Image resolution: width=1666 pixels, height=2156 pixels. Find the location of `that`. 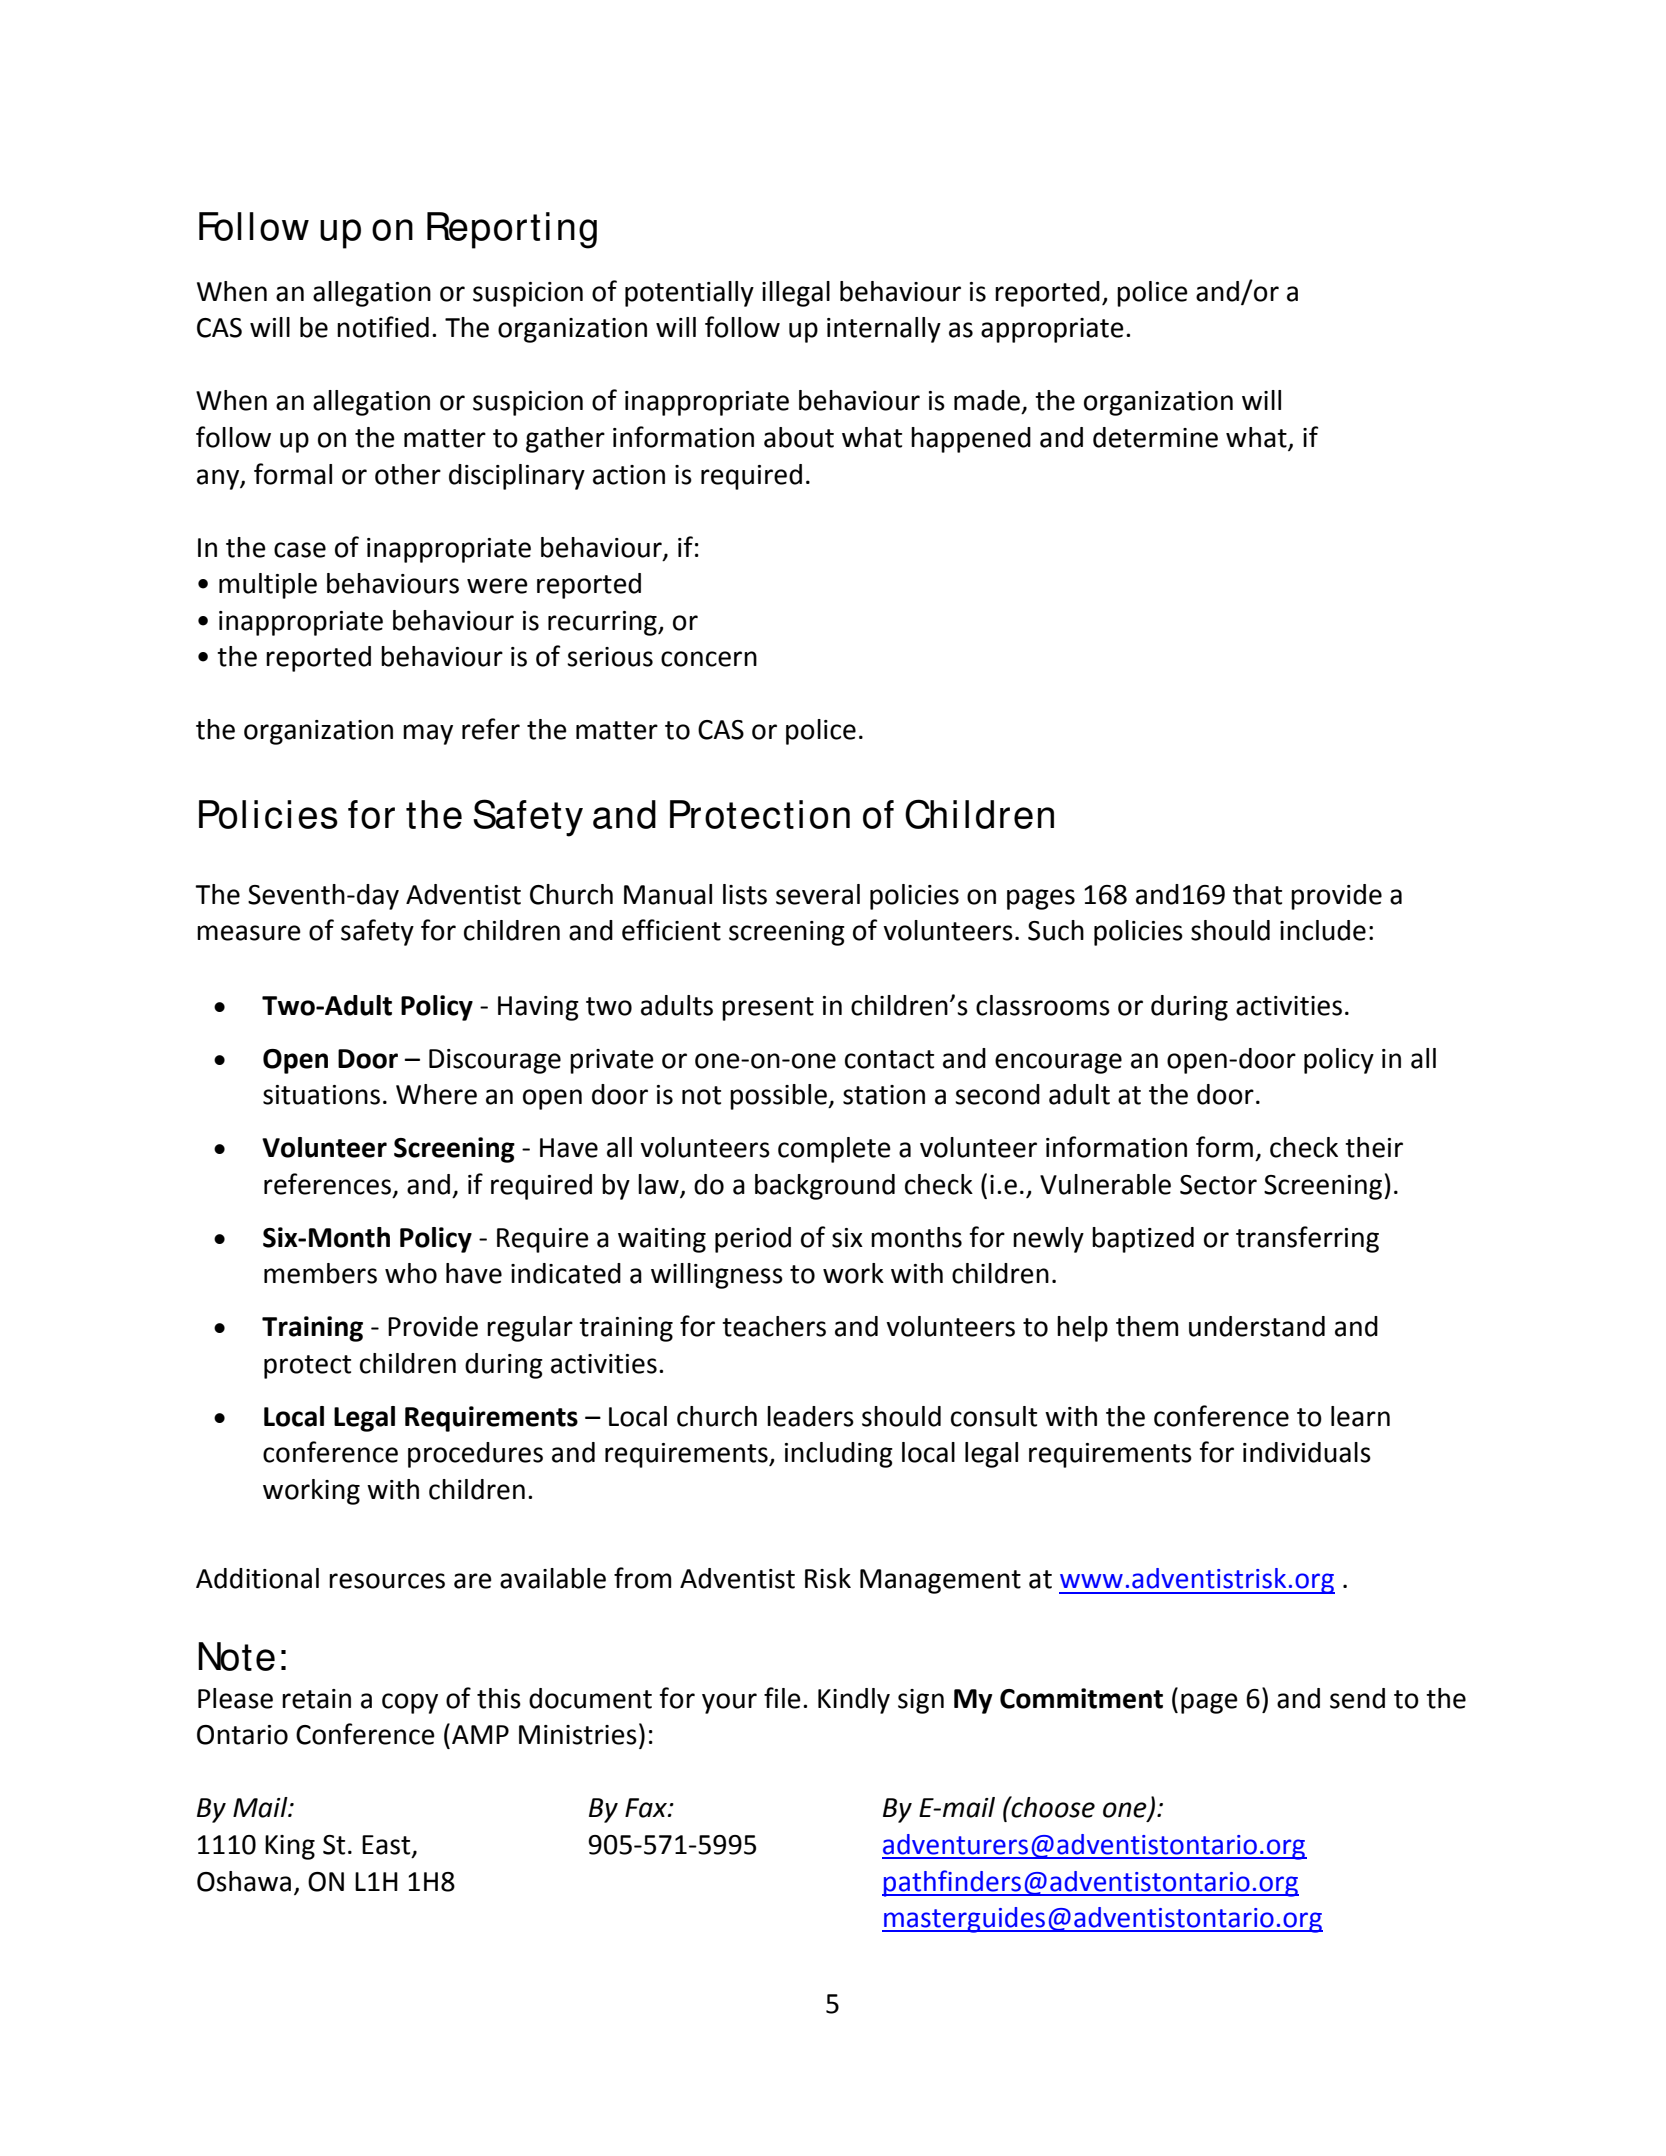

that is located at coordinates (1257, 894).
